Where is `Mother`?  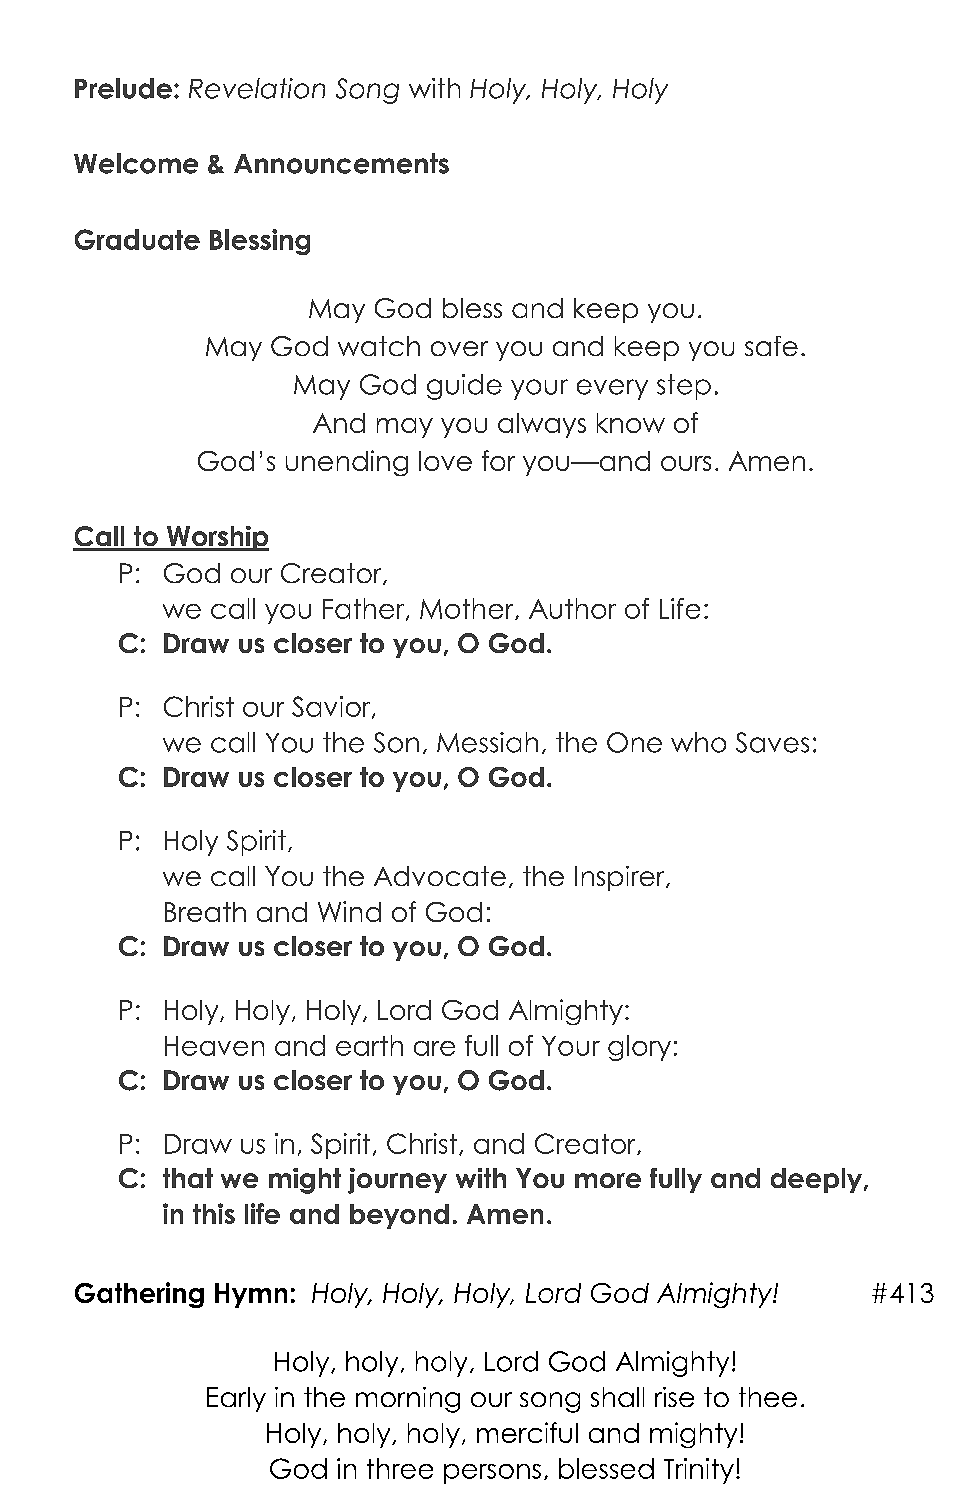
Mother is located at coordinates (468, 609).
